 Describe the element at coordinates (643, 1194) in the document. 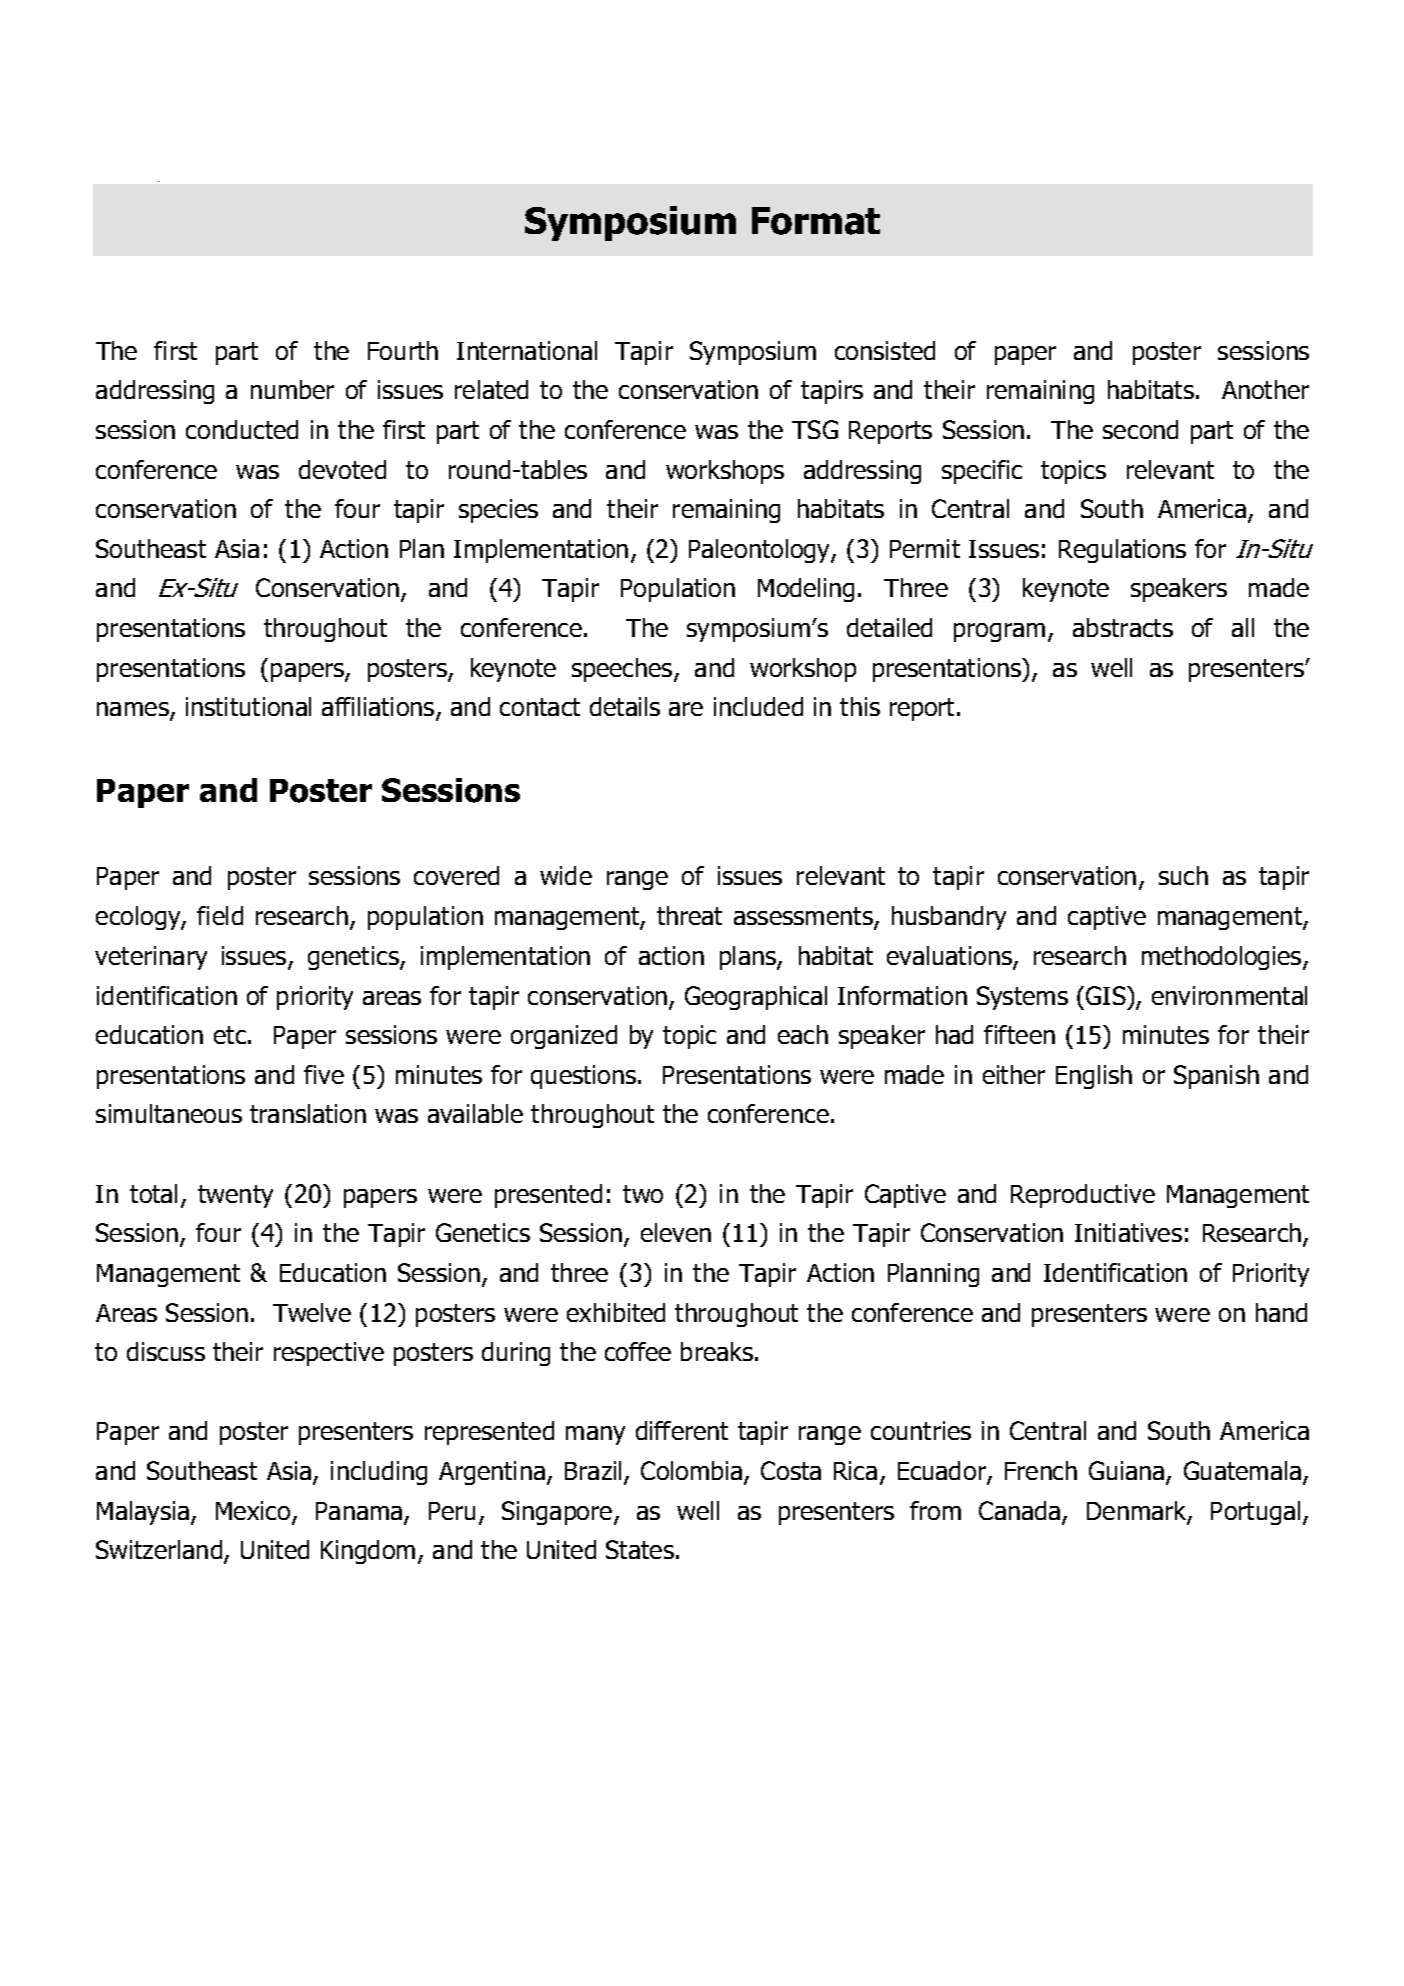

I see `two` at that location.
